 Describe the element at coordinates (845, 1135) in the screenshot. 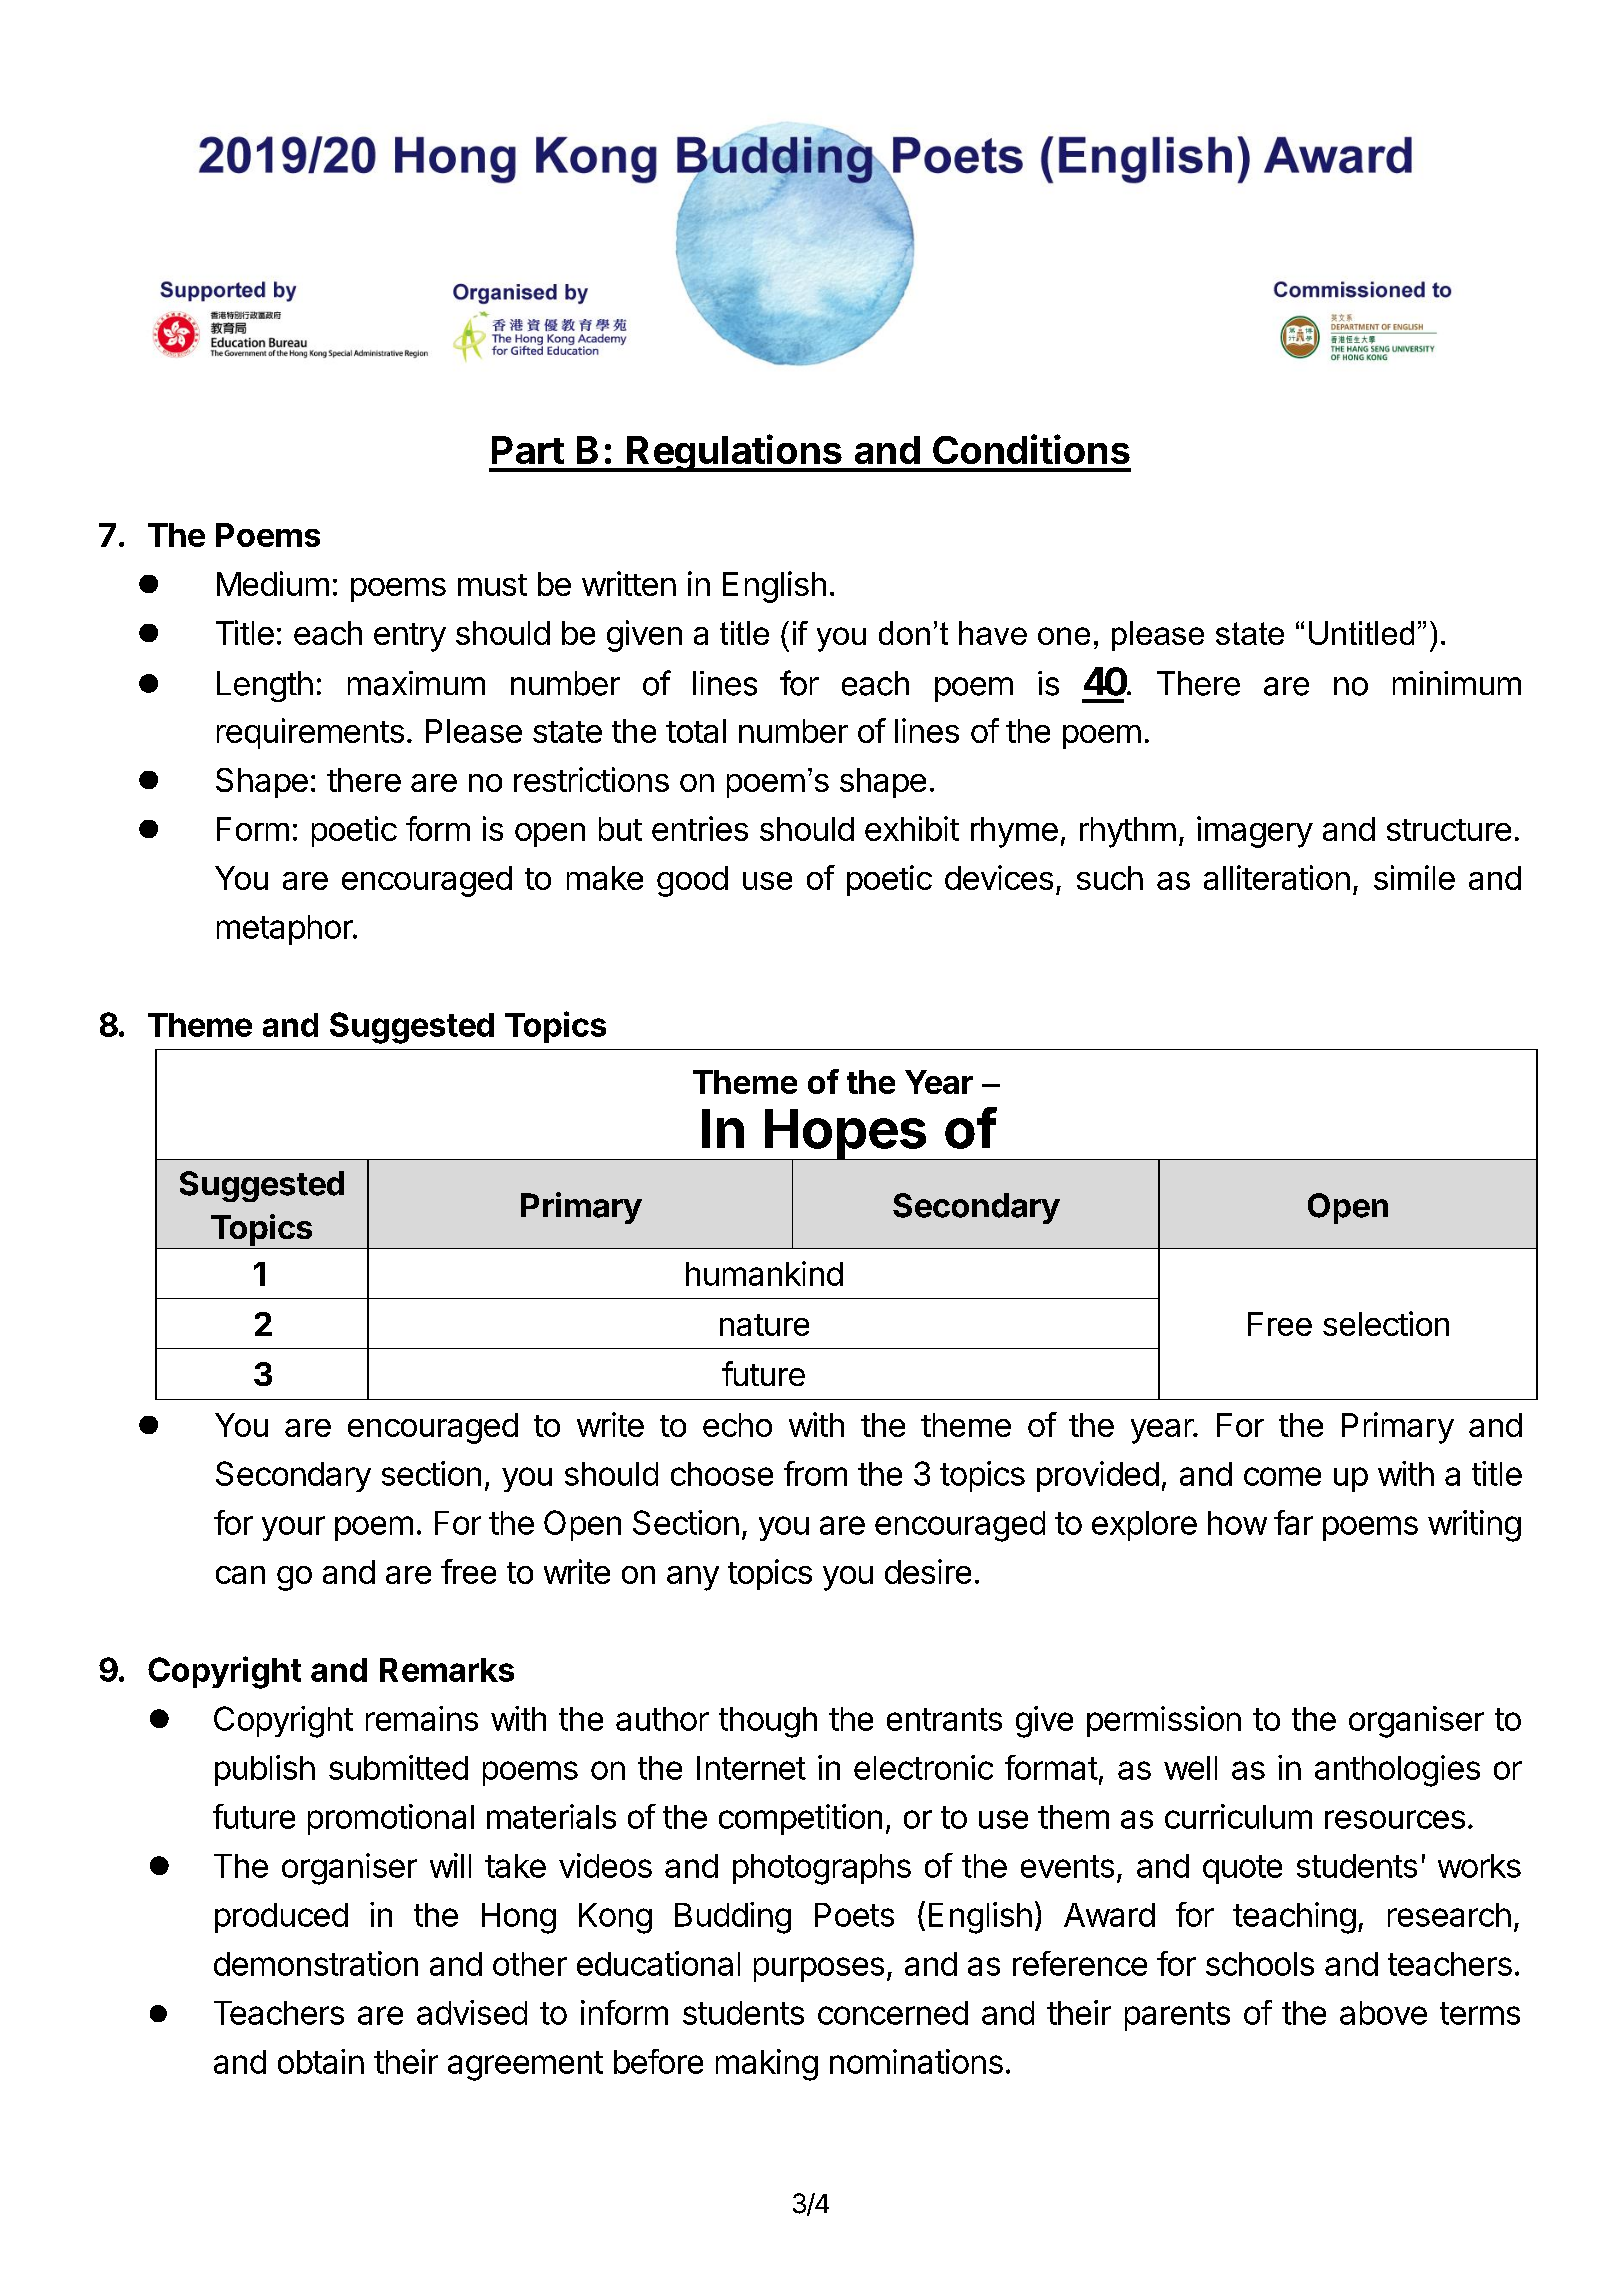

I see `Hopes` at that location.
